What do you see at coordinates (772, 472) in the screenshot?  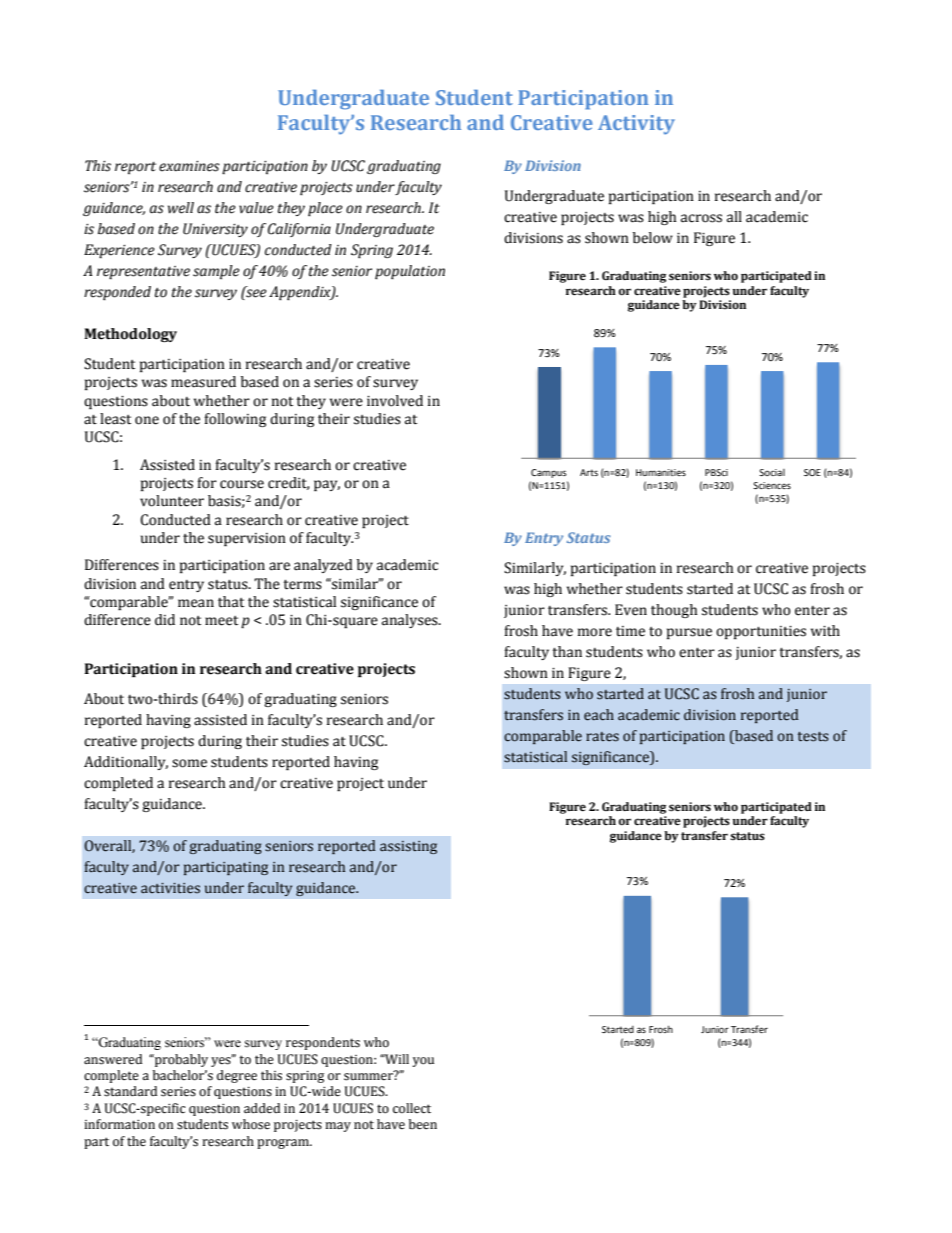 I see `Social` at bounding box center [772, 472].
